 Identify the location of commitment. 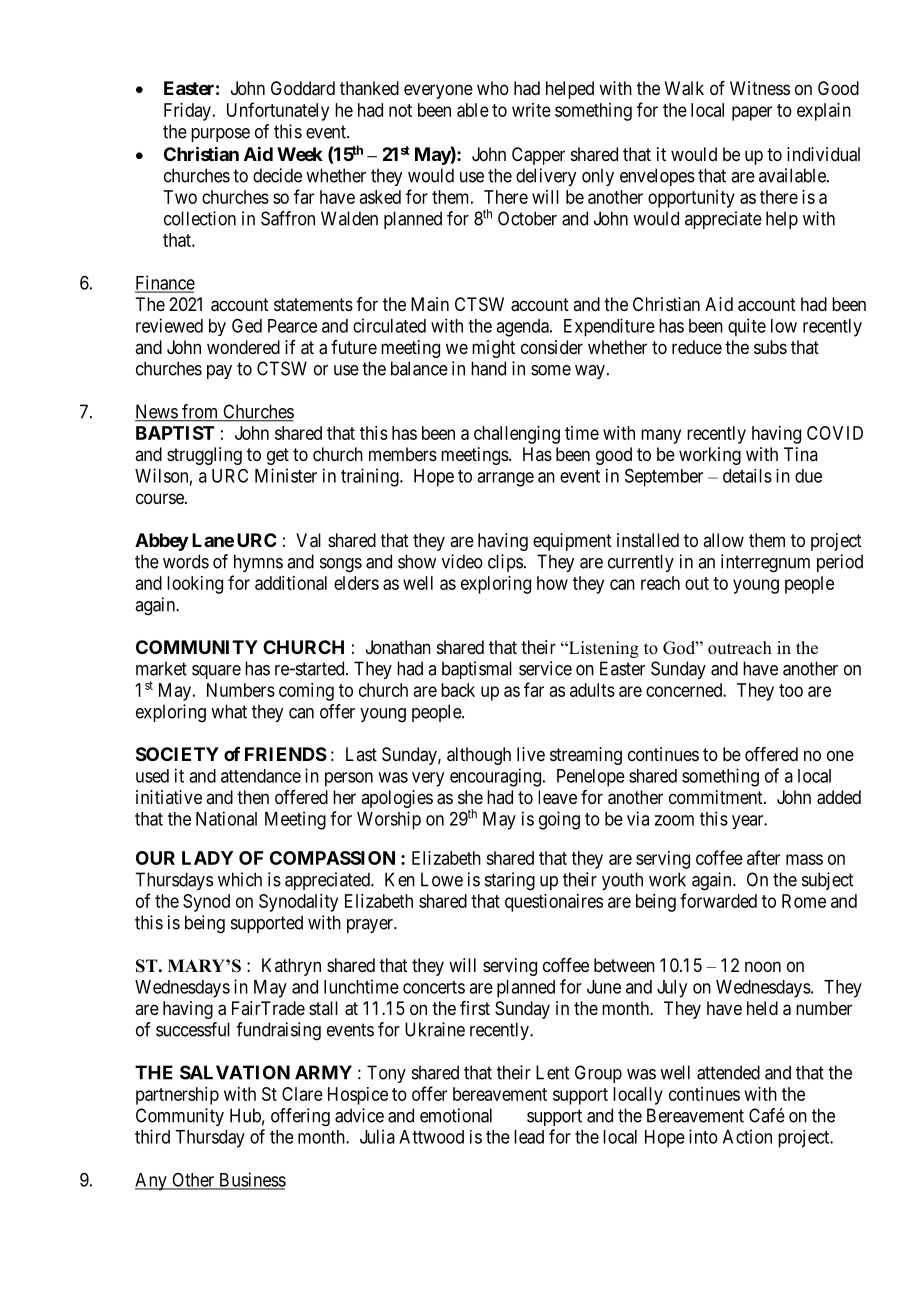
(717, 797).
